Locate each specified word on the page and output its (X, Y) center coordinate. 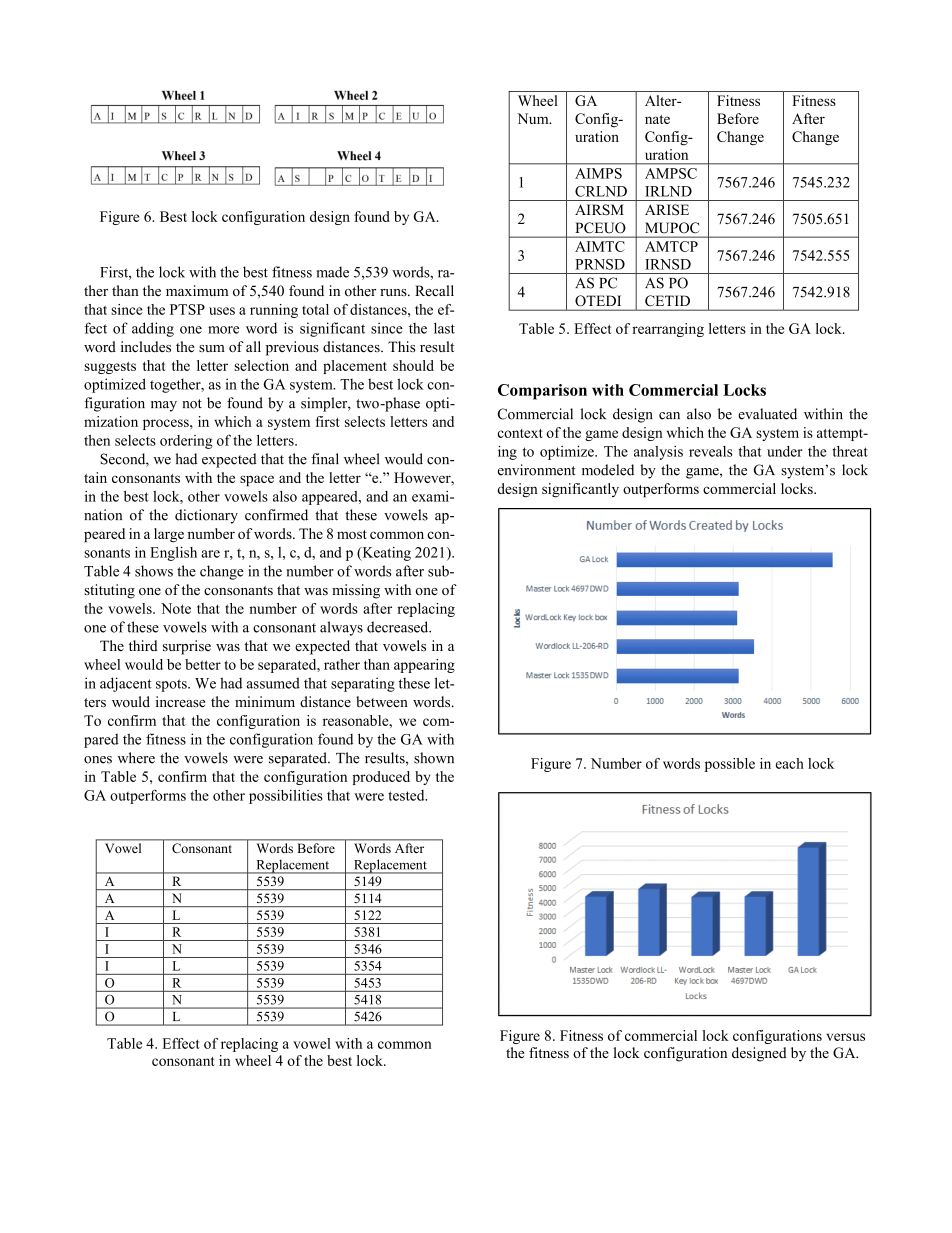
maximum (197, 290)
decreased (399, 627)
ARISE (667, 210)
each (790, 763)
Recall (434, 290)
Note (176, 608)
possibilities (286, 797)
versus (845, 1037)
